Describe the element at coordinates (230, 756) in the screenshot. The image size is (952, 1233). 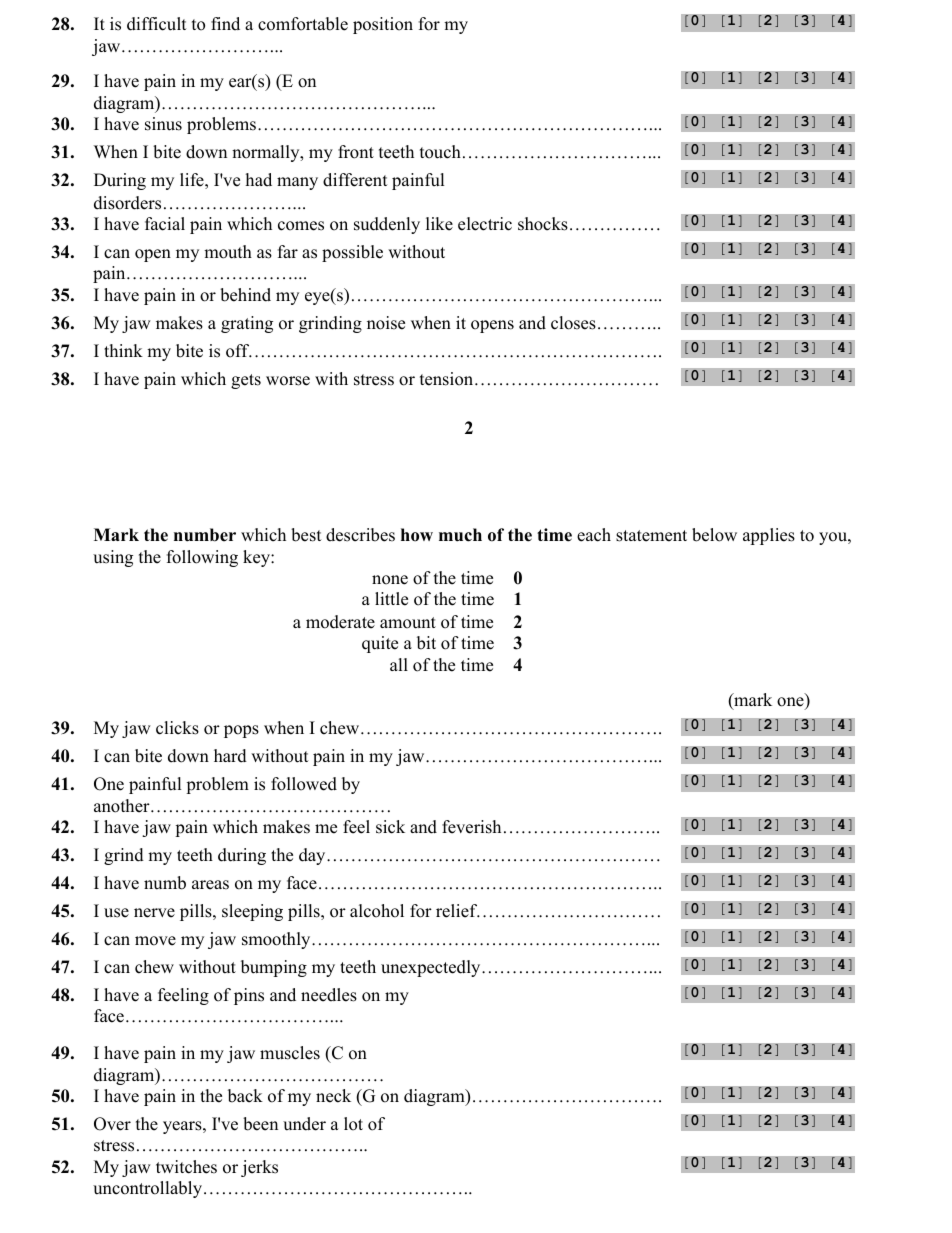
I see `hard` at that location.
